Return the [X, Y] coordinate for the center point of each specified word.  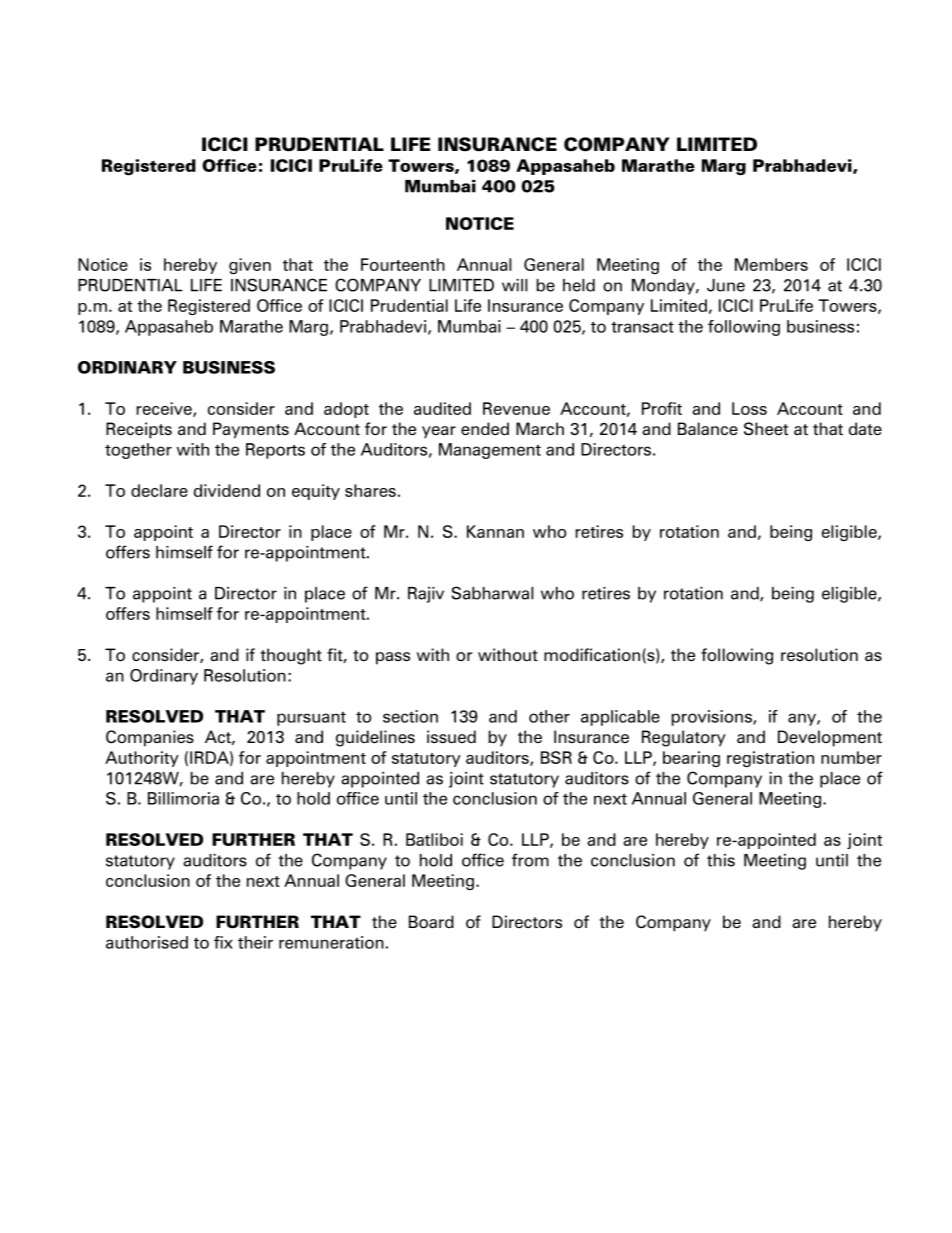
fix [223, 942]
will [515, 285]
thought [291, 656]
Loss [749, 408]
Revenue [516, 408]
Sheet [766, 428]
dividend [227, 490]
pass [393, 658]
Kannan [495, 531]
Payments [251, 430]
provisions [712, 718]
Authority [142, 759]
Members [771, 264]
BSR [556, 757]
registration [770, 759]
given [250, 266]
